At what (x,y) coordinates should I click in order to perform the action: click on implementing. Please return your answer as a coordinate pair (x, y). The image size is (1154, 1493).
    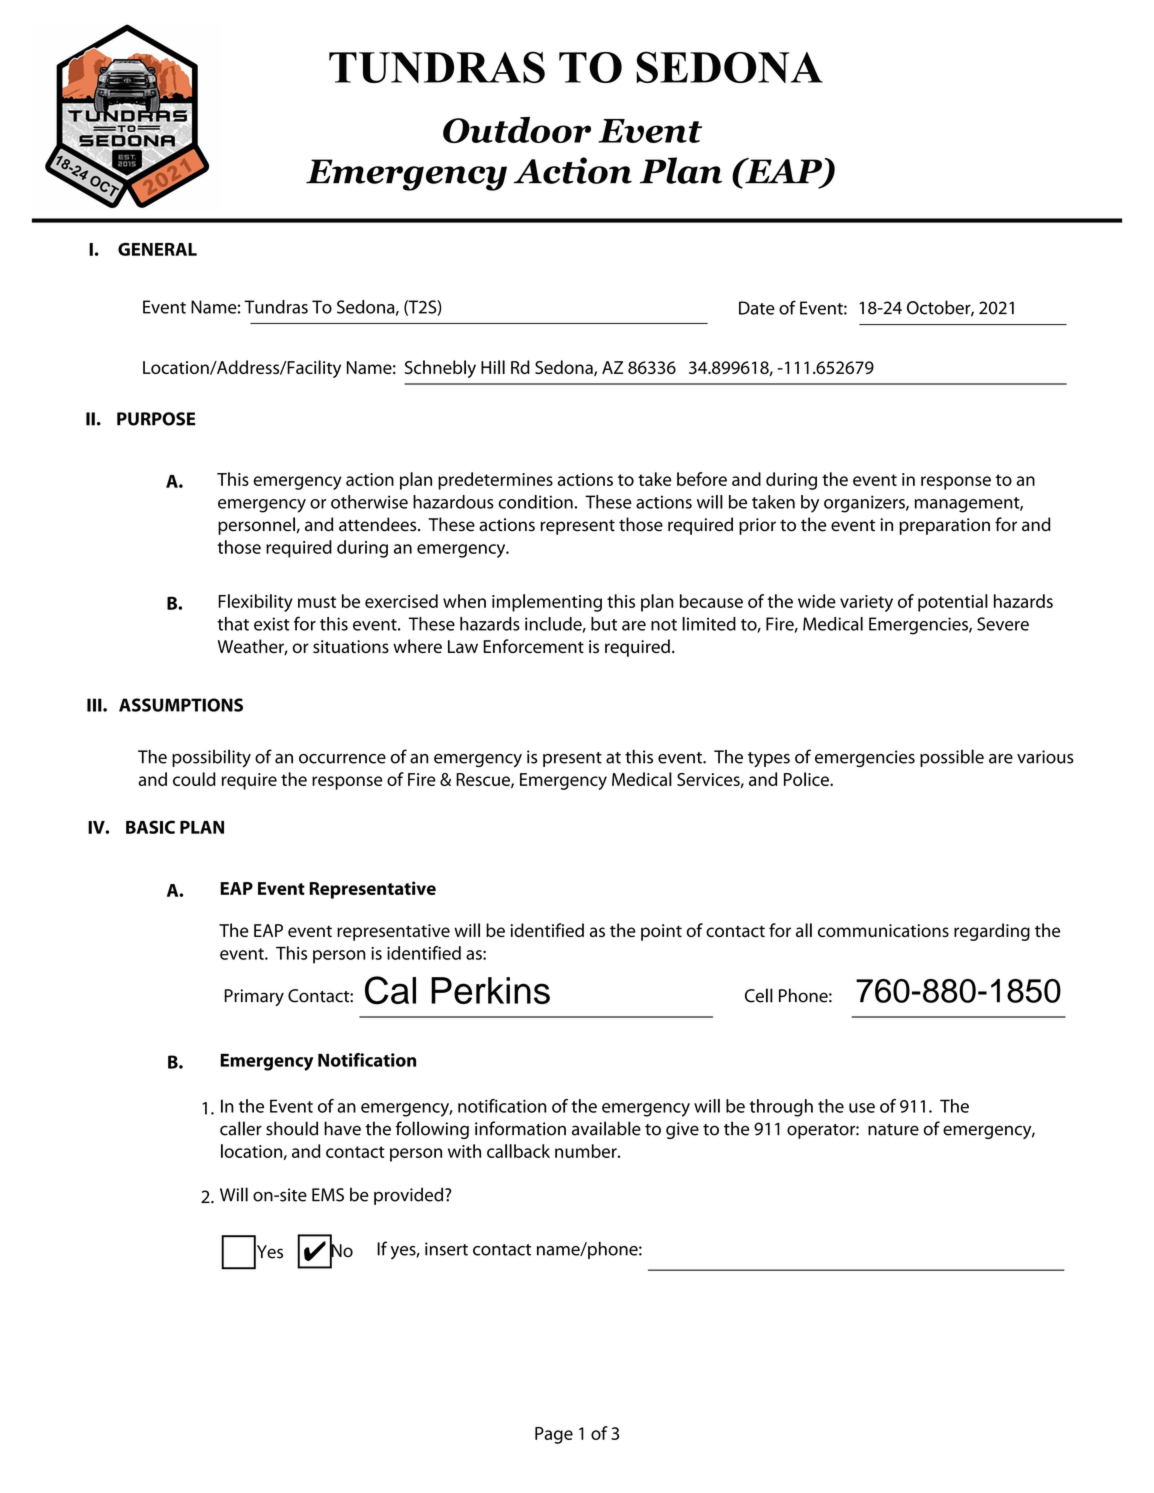
    Looking at the image, I should click on (547, 603).
